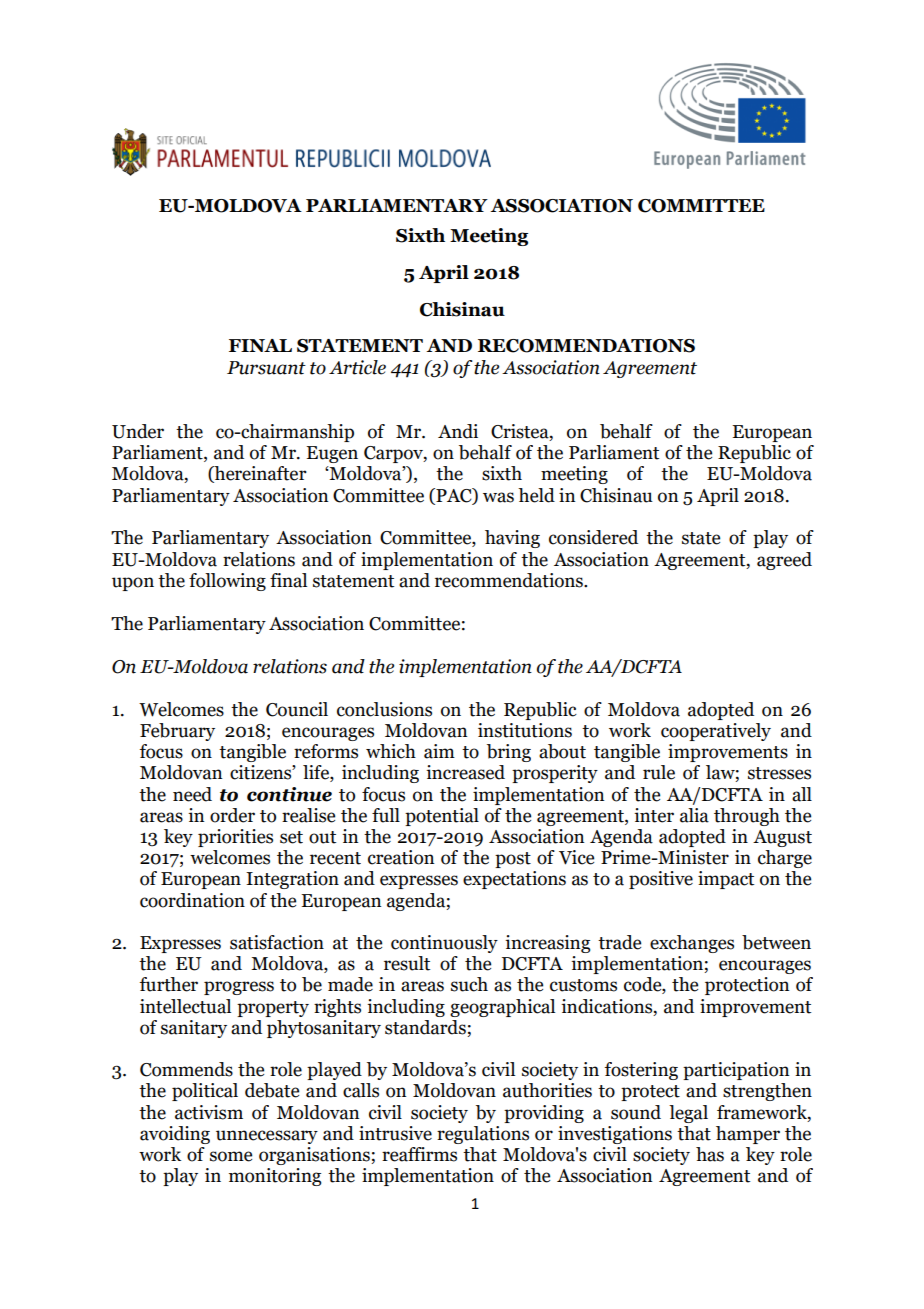 The height and width of the screenshot is (1309, 924). I want to click on following, so click(227, 582).
